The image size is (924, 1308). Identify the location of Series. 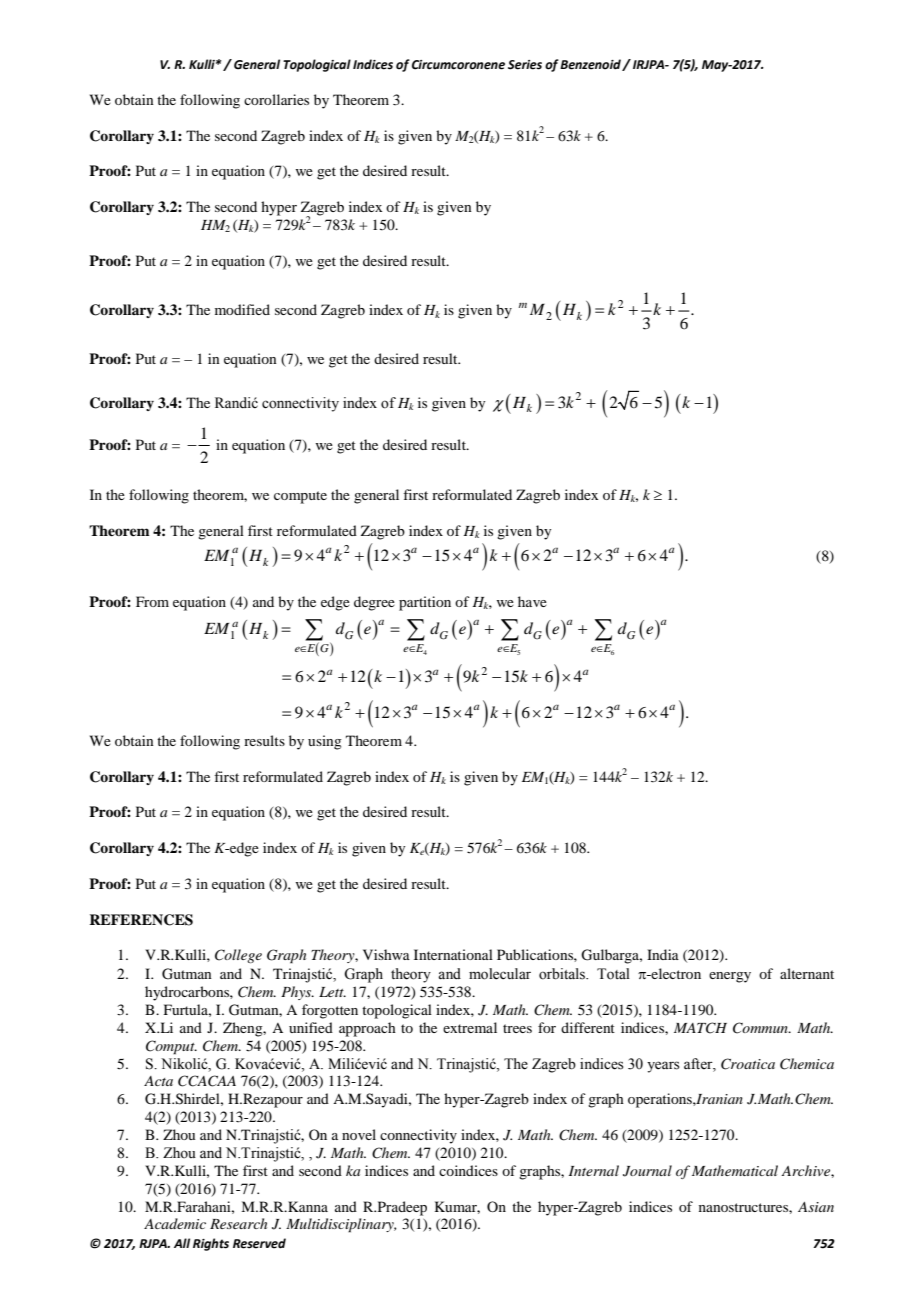
(525, 65).
